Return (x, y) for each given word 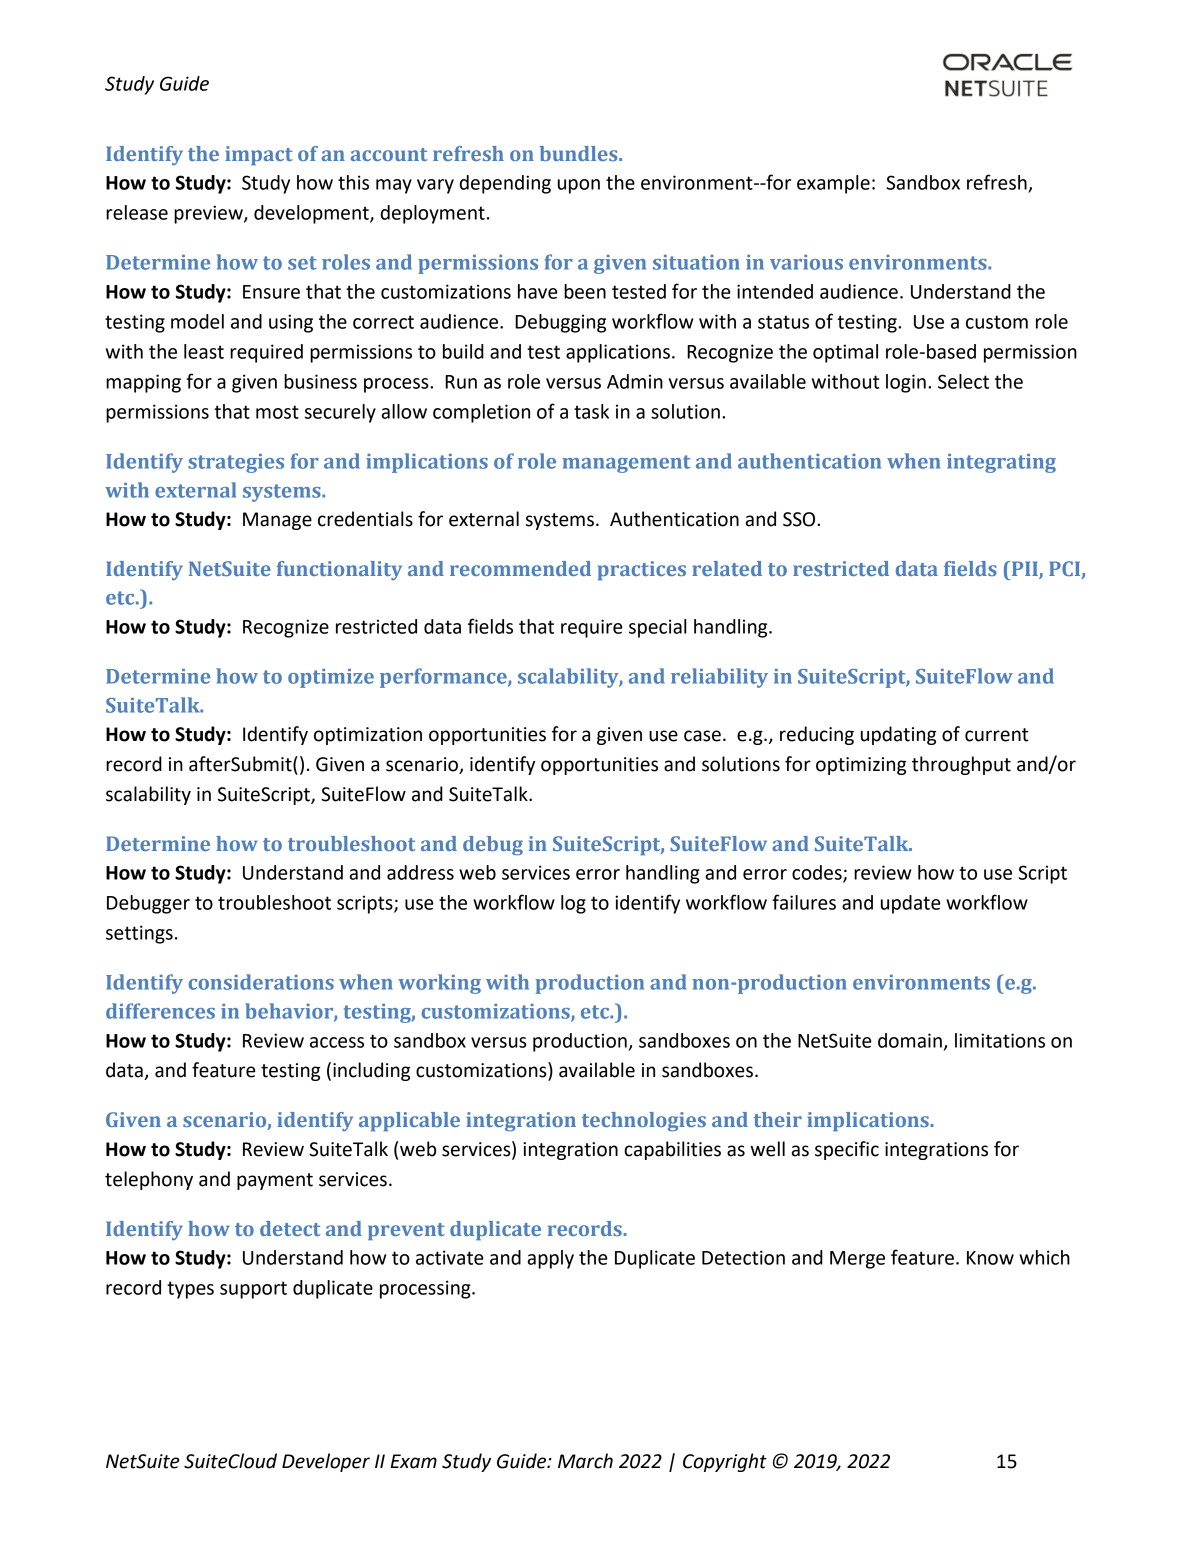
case (702, 736)
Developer (326, 1462)
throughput (961, 765)
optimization (368, 736)
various (806, 262)
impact (259, 155)
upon (579, 186)
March (585, 1461)
